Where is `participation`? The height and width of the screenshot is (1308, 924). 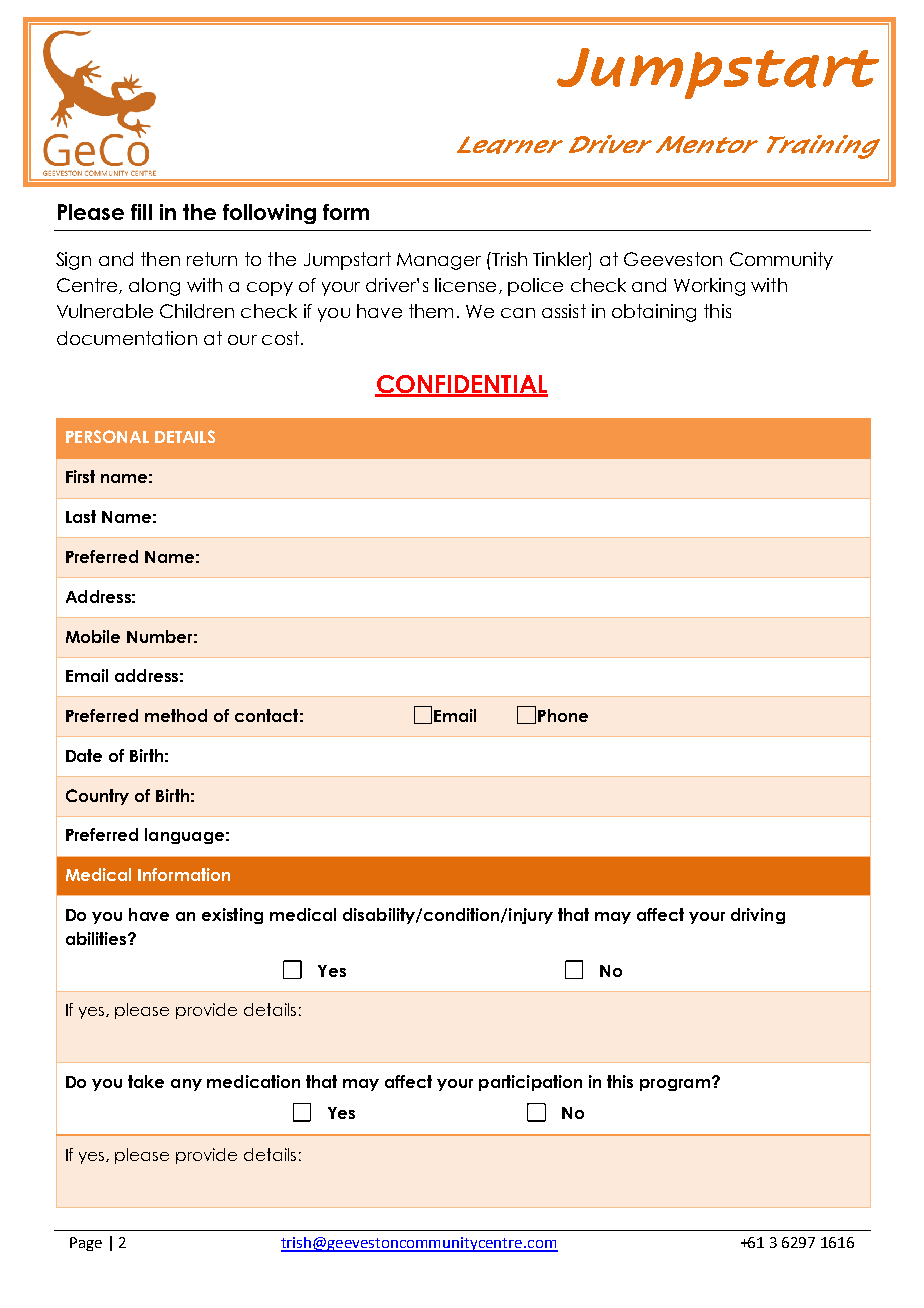 participation is located at coordinates (530, 1083).
